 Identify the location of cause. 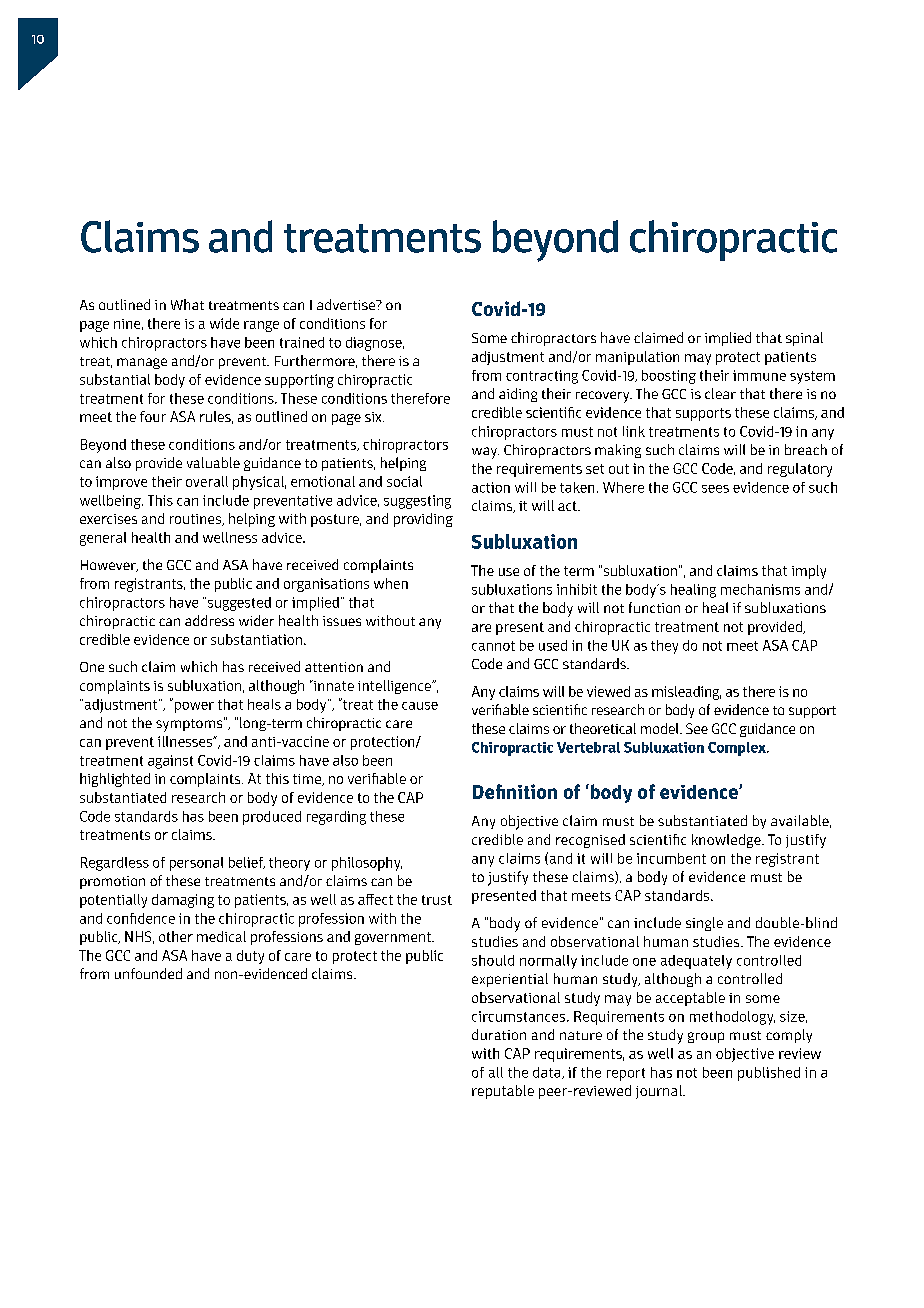
(420, 706).
